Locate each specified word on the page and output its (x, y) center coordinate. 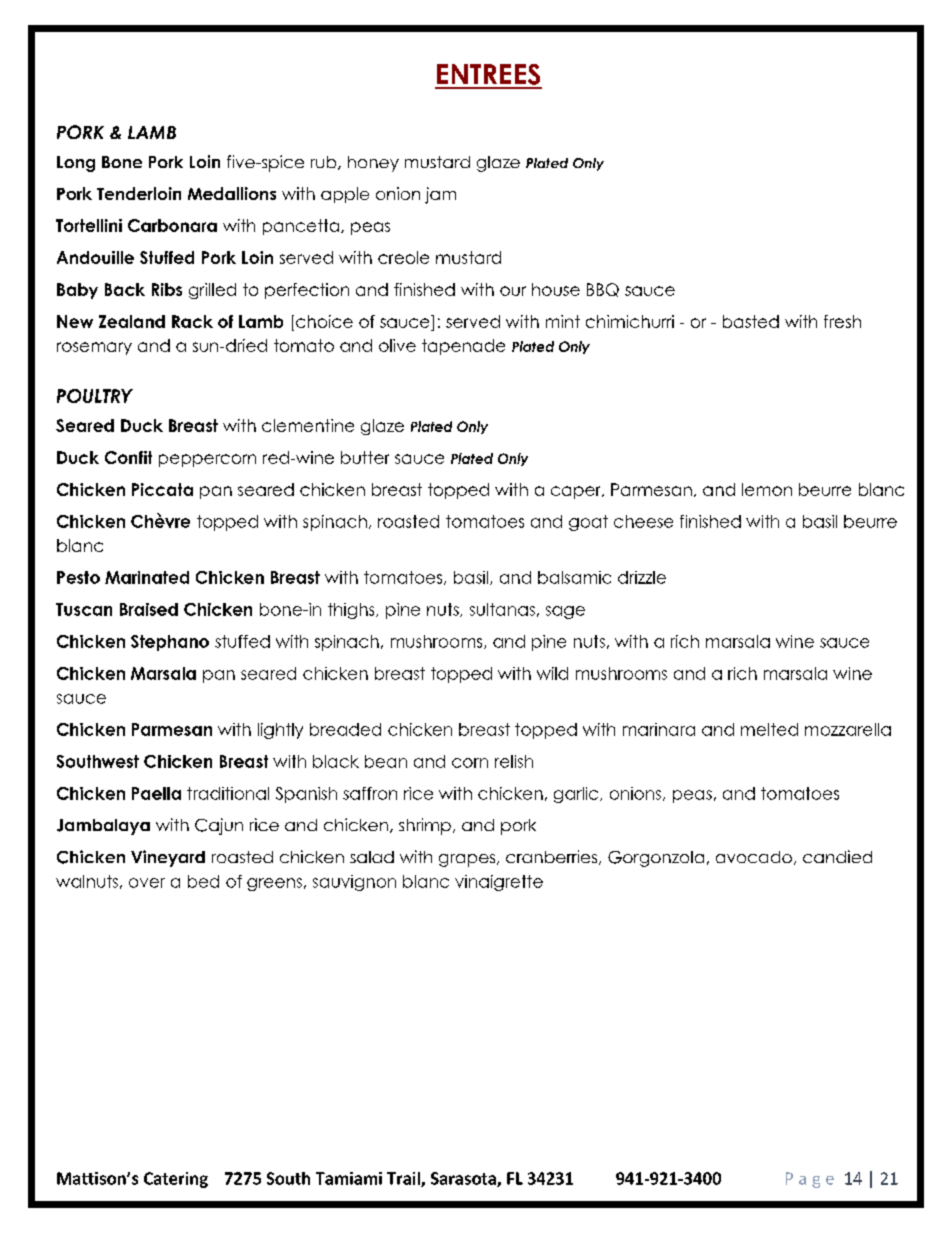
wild (552, 673)
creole (403, 257)
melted (769, 729)
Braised (149, 609)
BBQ (603, 290)
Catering (176, 1180)
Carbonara (172, 225)
